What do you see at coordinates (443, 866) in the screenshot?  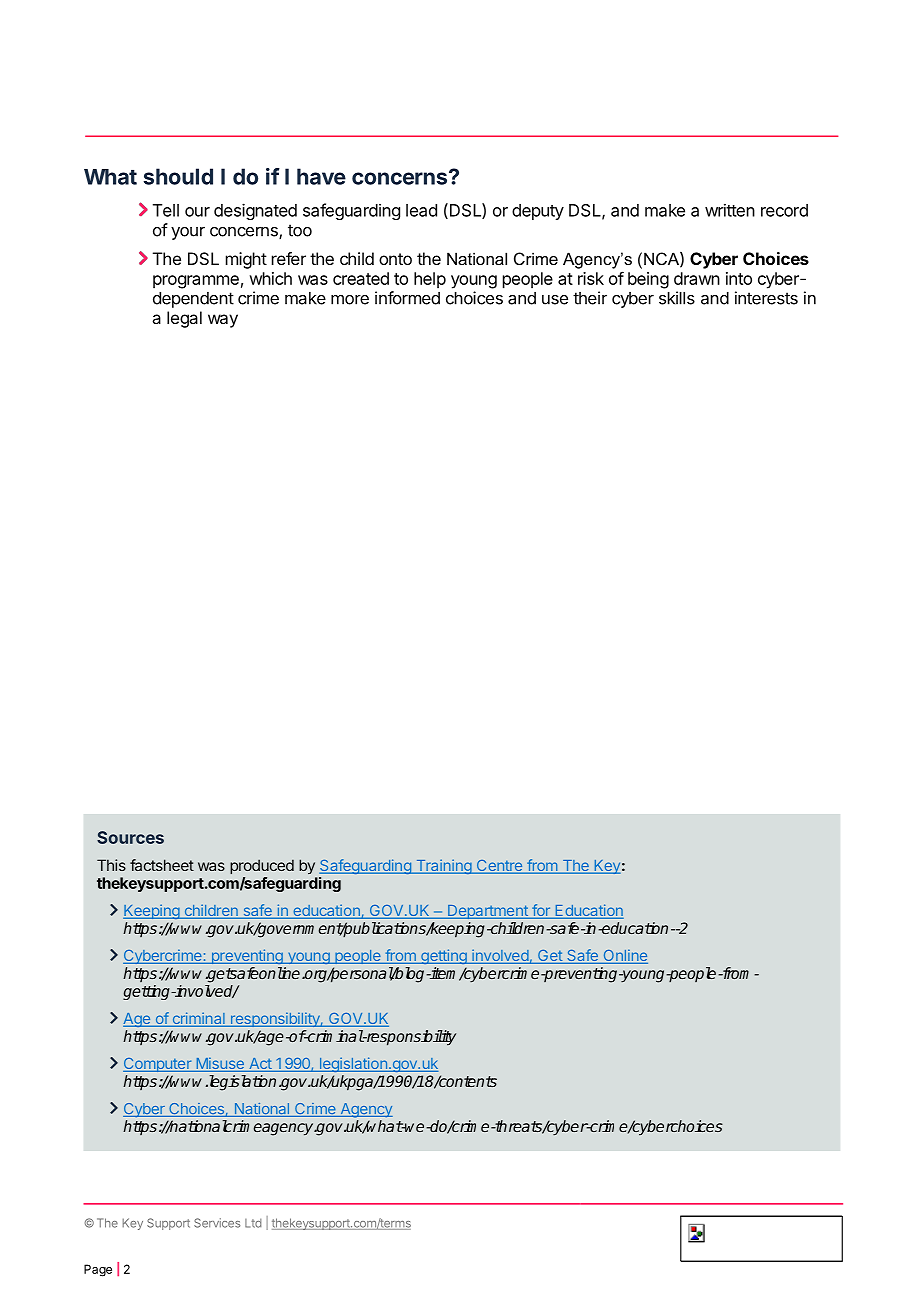 I see `Training` at bounding box center [443, 866].
